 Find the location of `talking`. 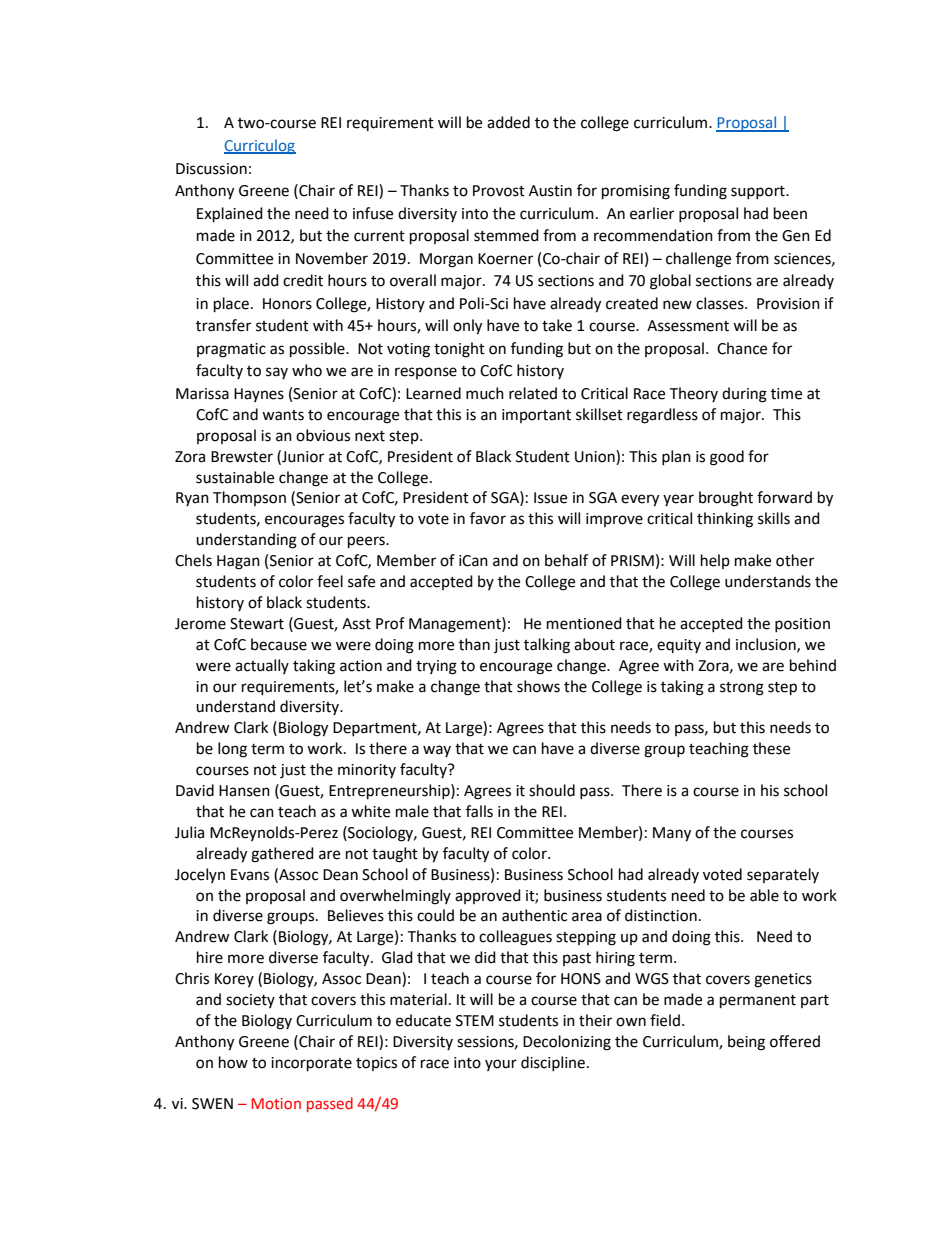

talking is located at coordinates (547, 646).
